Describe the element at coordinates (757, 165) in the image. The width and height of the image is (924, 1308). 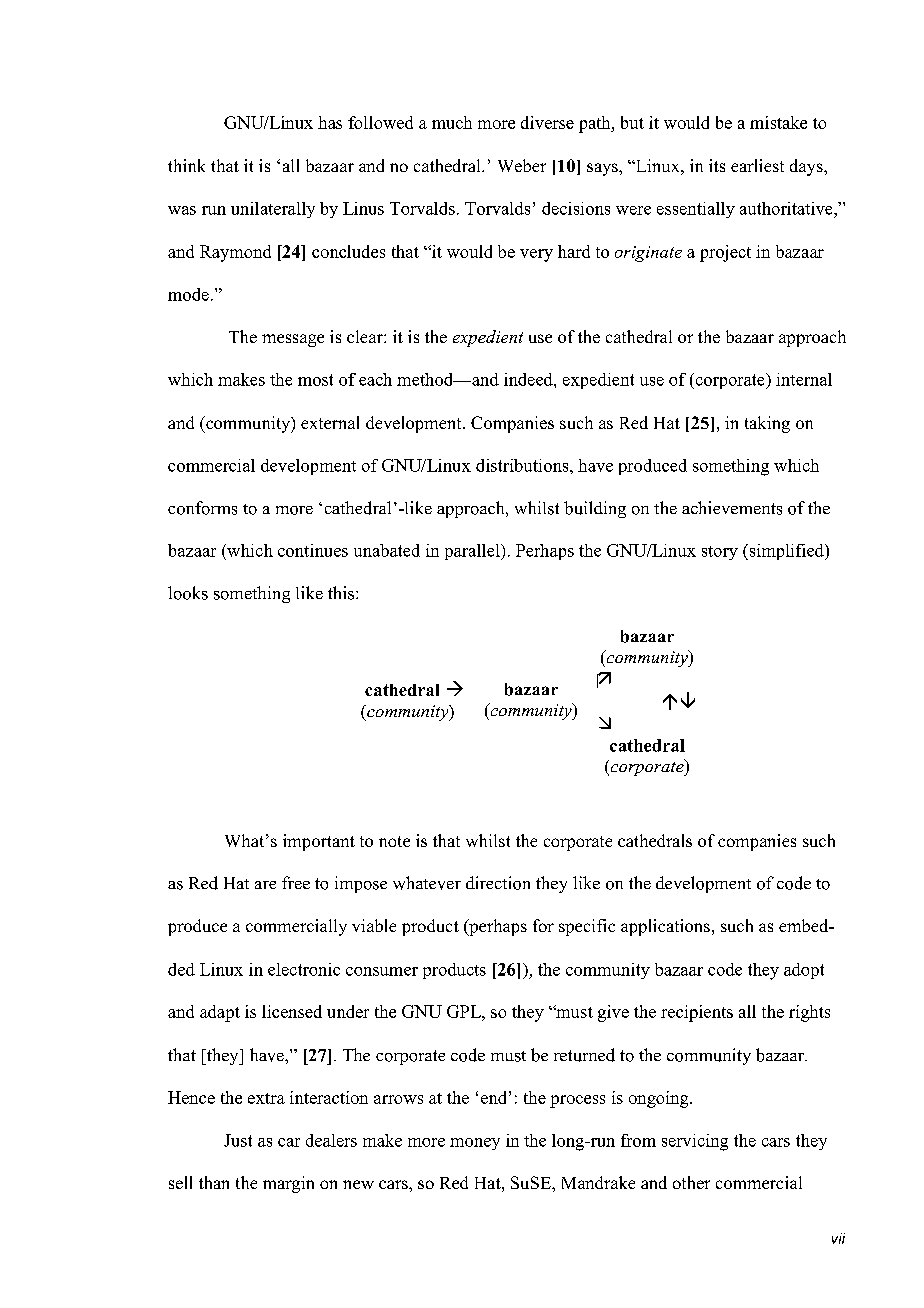
I see `earliest` at that location.
